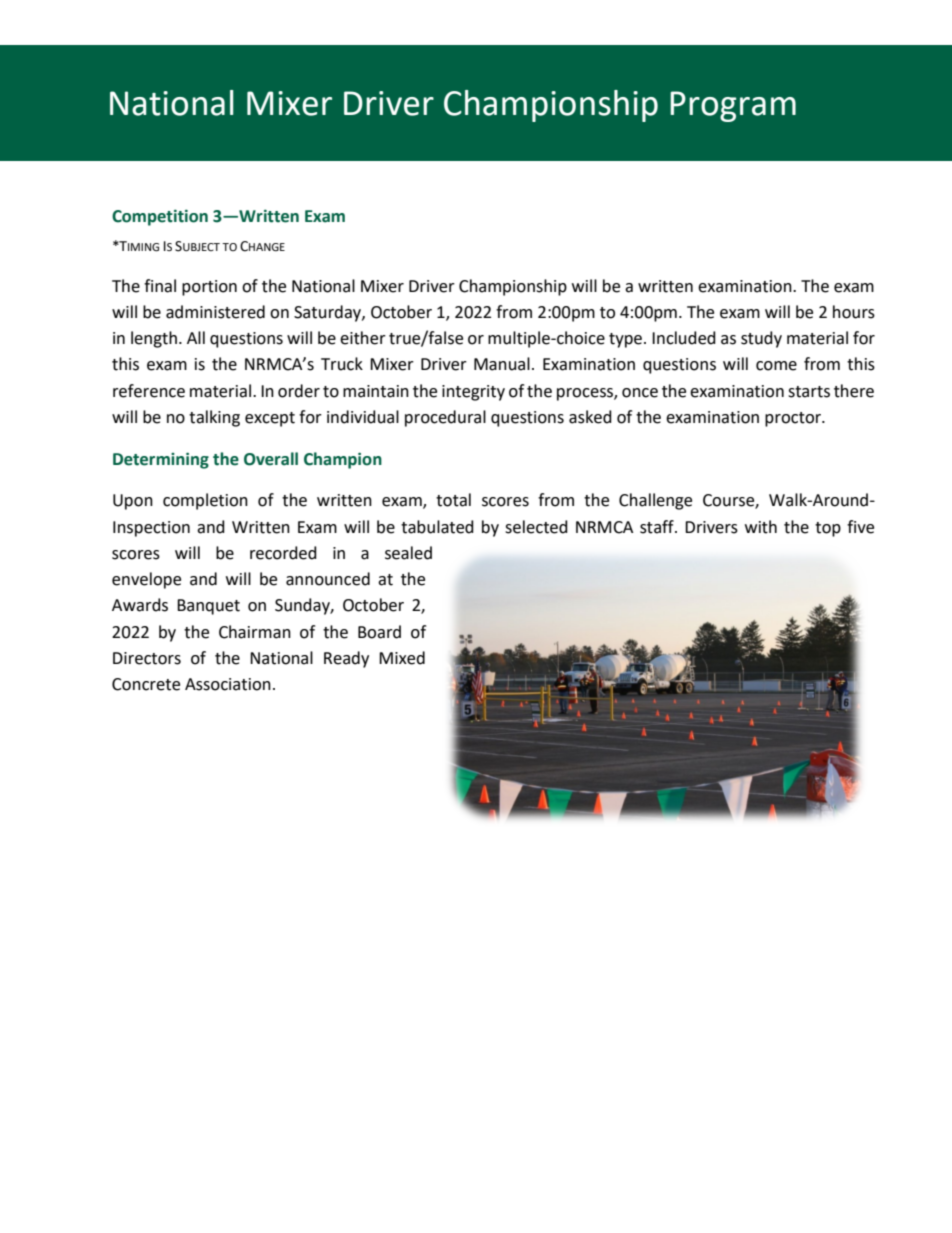  I want to click on Competition, so click(160, 217).
